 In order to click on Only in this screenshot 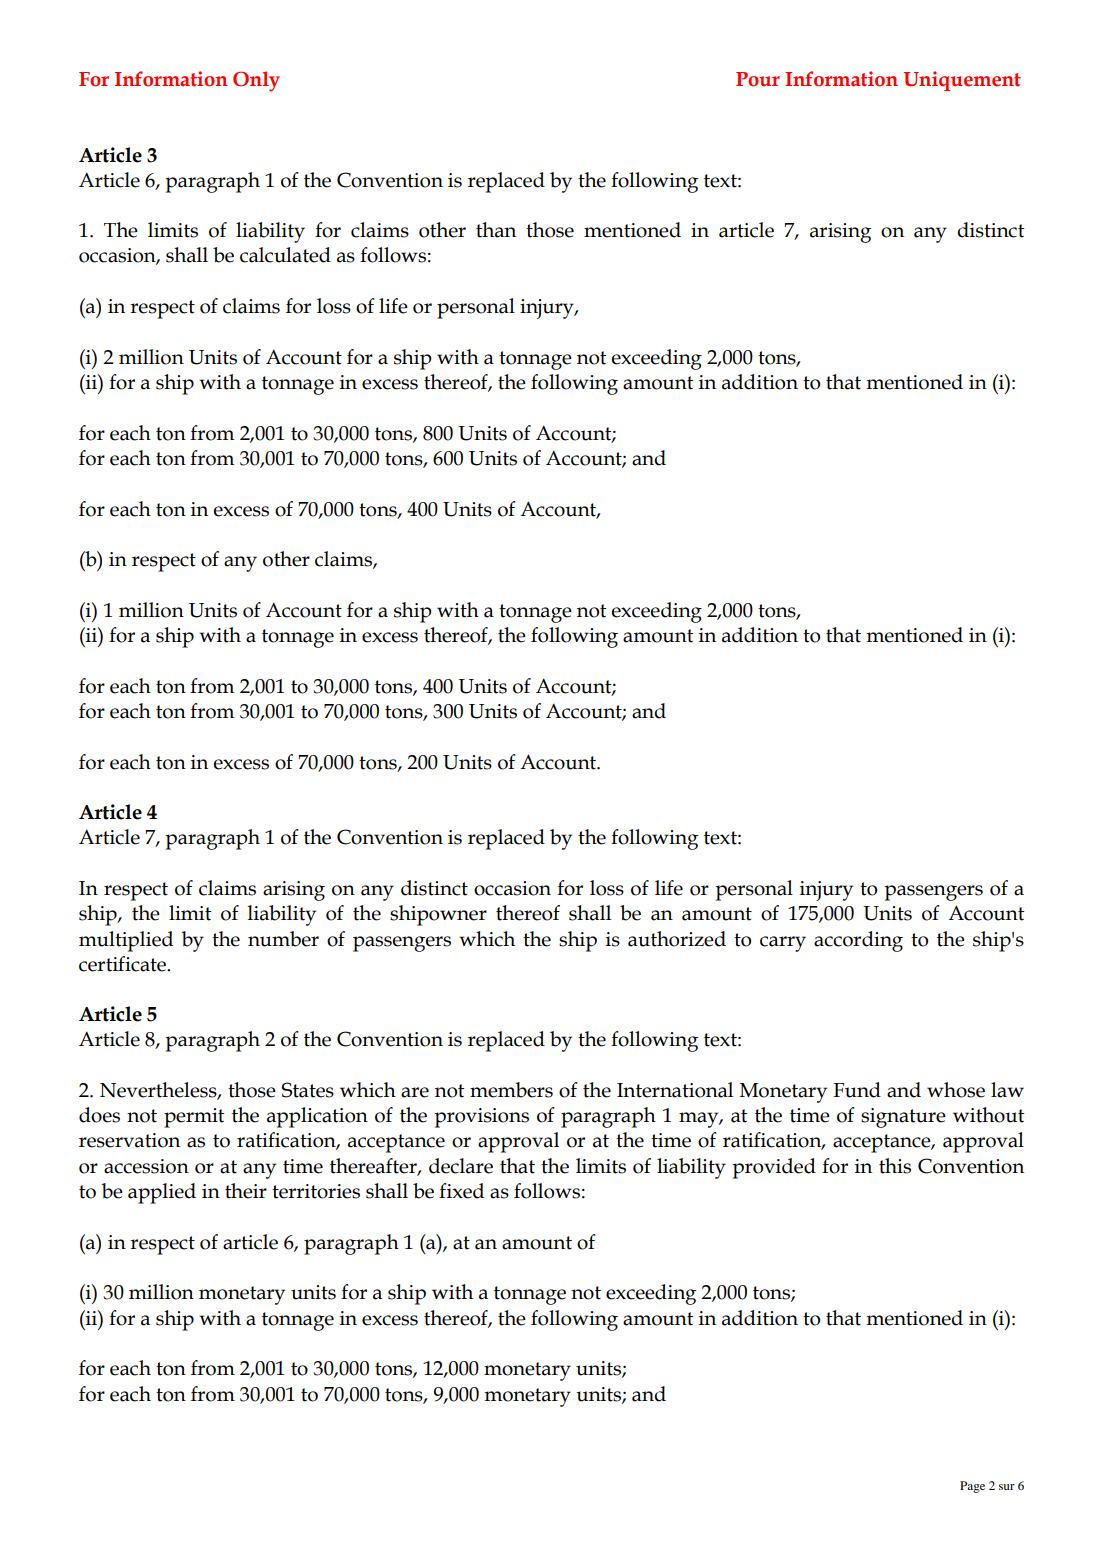, I will do `click(256, 81)`.
